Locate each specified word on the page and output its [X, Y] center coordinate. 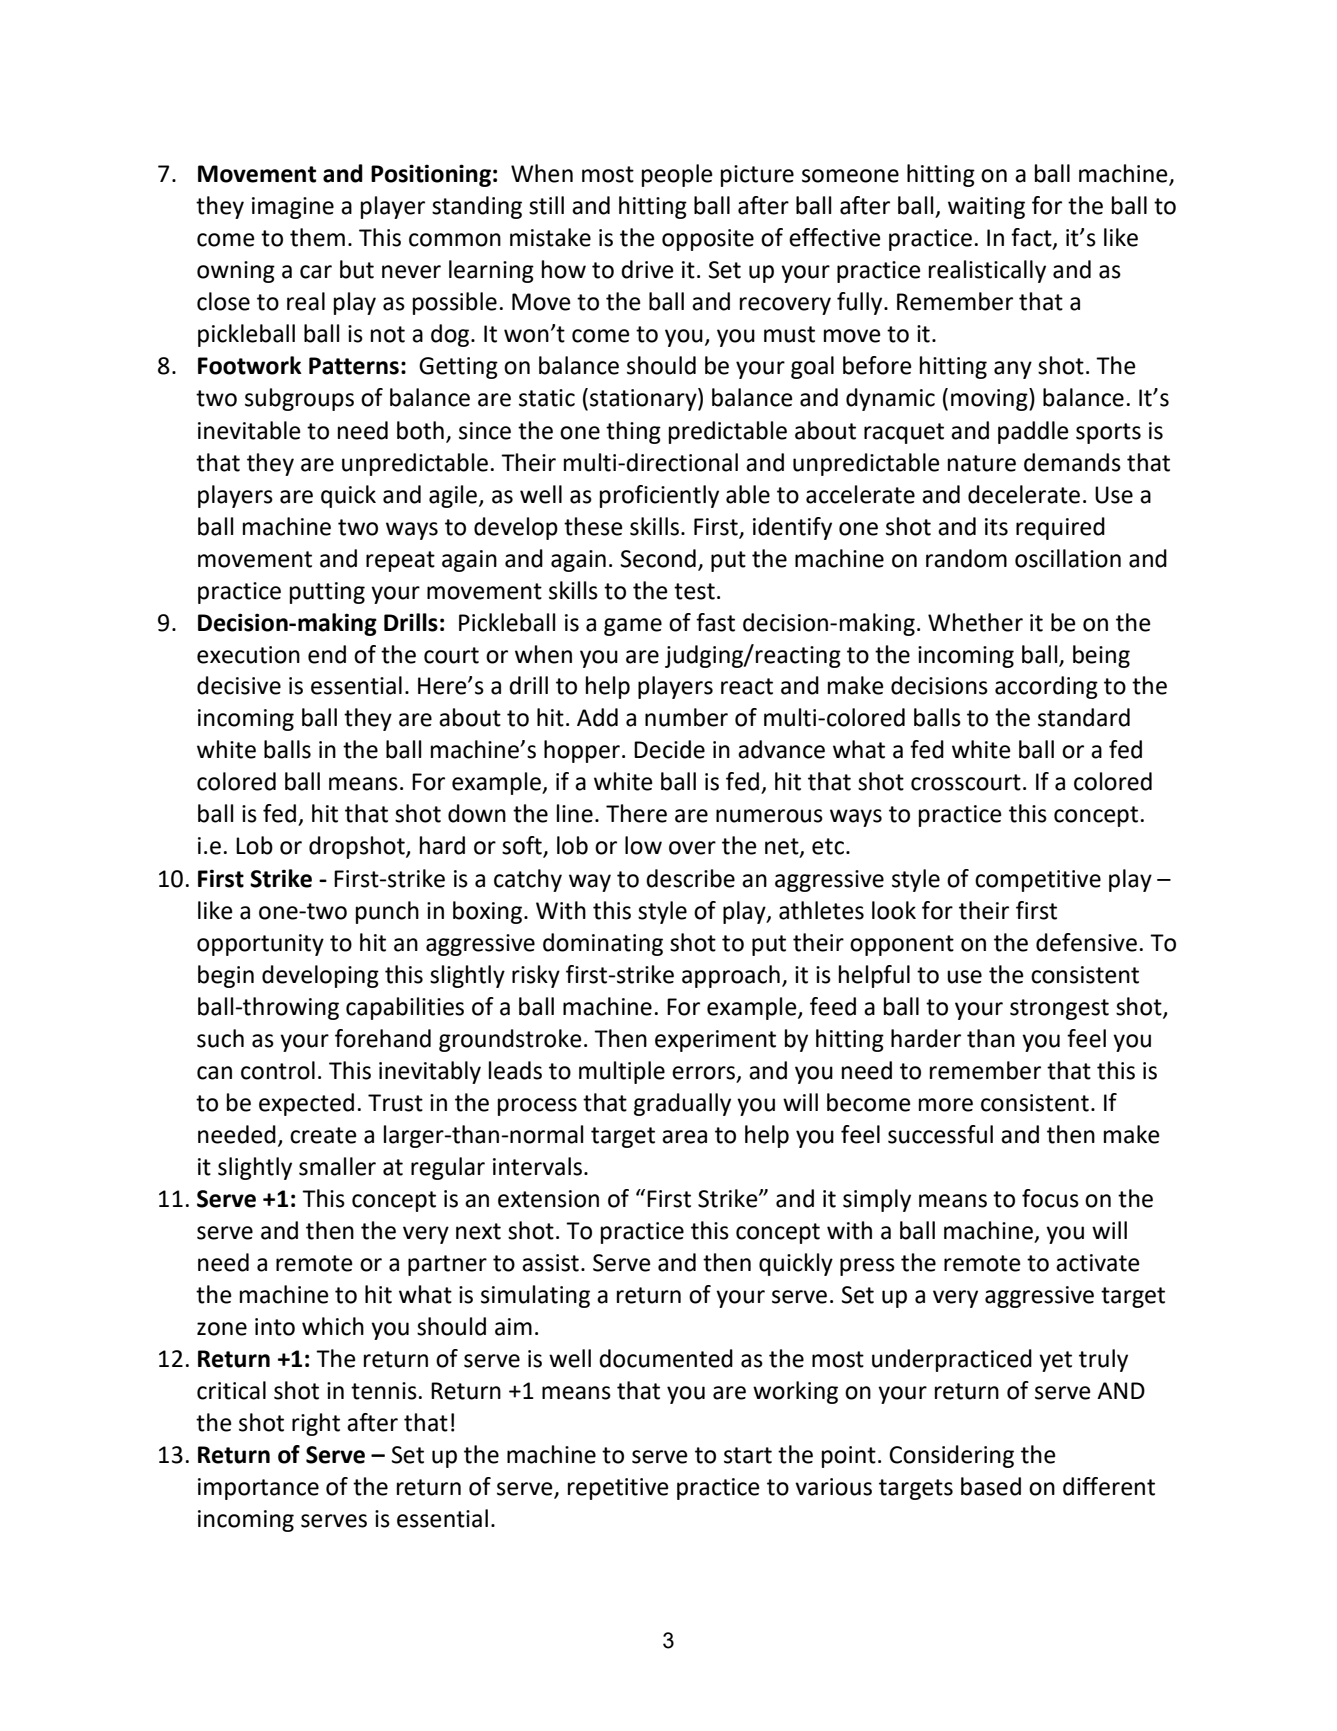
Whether [975, 622]
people [677, 175]
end [327, 654]
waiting [986, 208]
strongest [1059, 1009]
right [316, 1424]
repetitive [618, 1489]
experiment [715, 1041]
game [633, 627]
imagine [293, 208]
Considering [951, 1456]
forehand [383, 1038]
